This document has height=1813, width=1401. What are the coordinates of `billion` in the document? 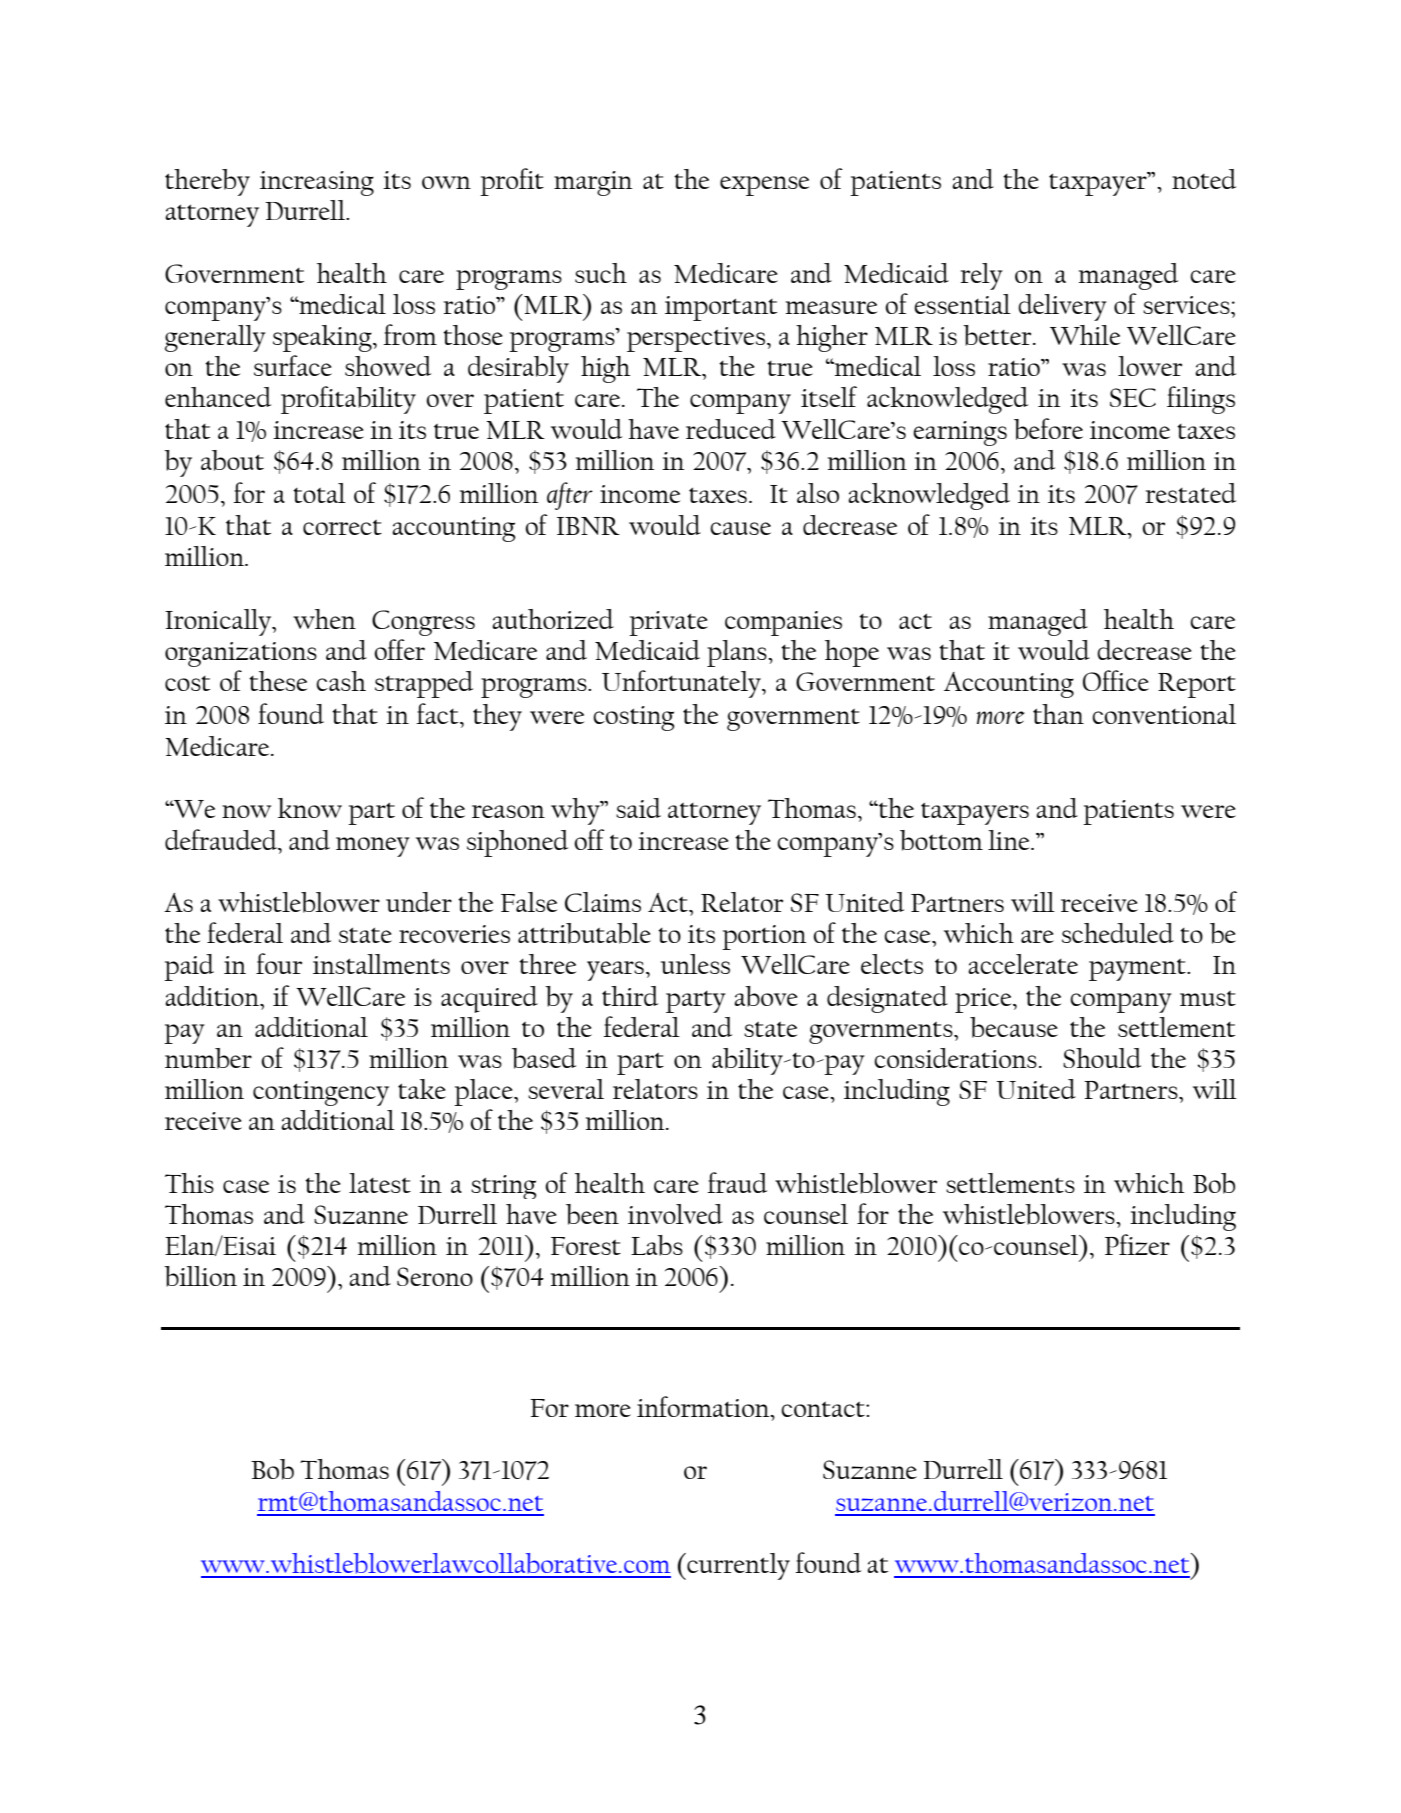 It's located at (200, 1276).
